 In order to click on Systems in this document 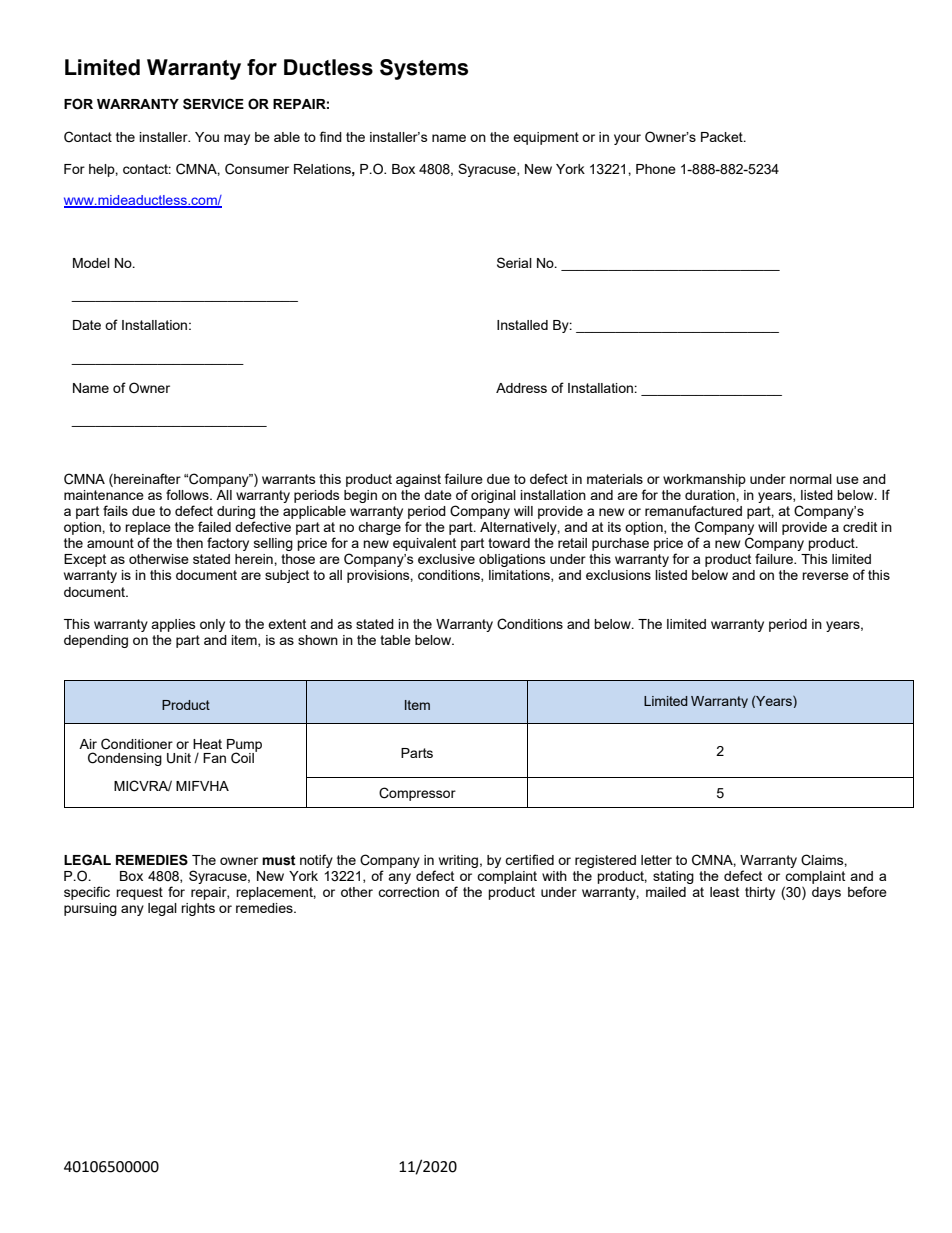, I will do `click(424, 69)`.
